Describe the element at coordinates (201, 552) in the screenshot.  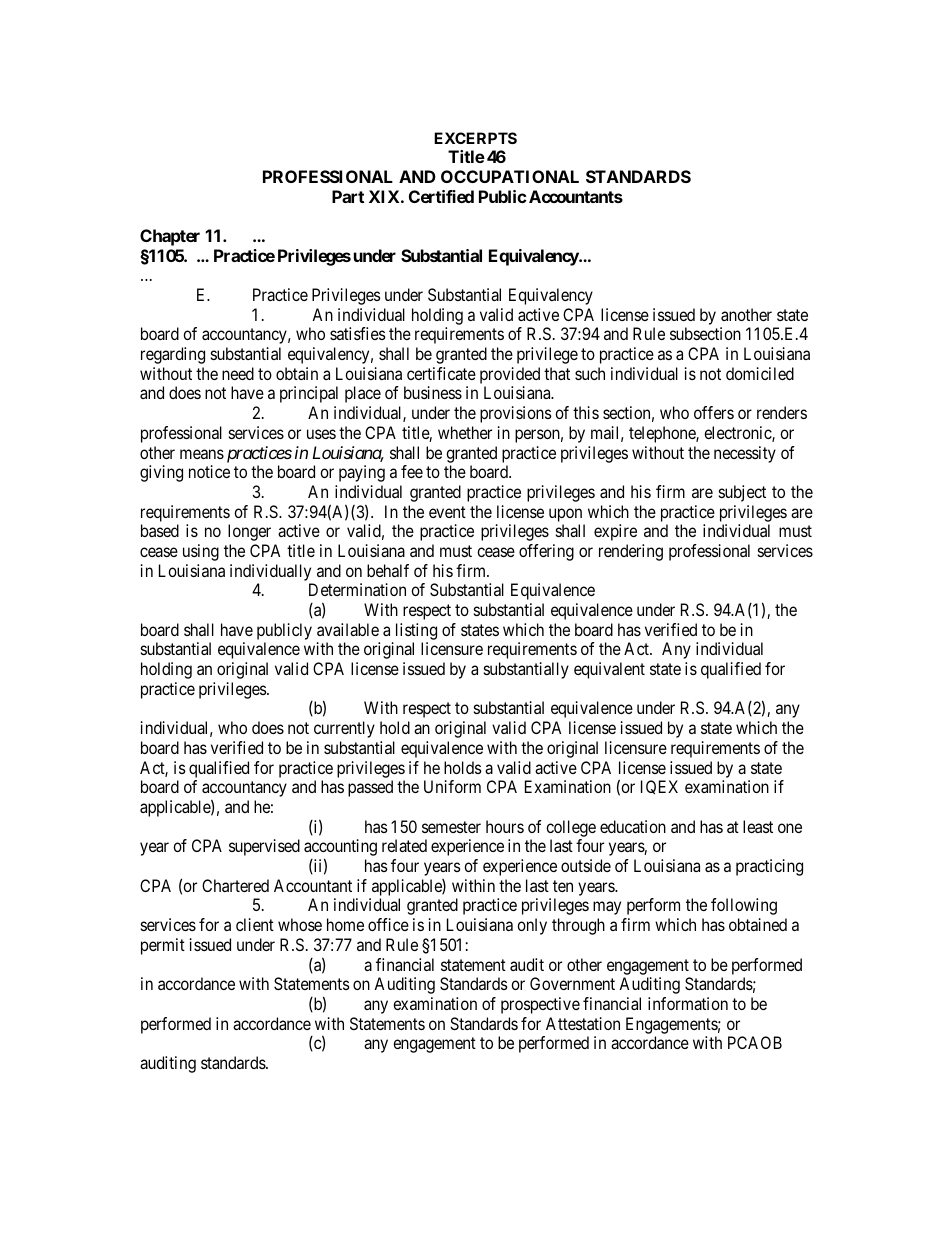
I see `using` at that location.
